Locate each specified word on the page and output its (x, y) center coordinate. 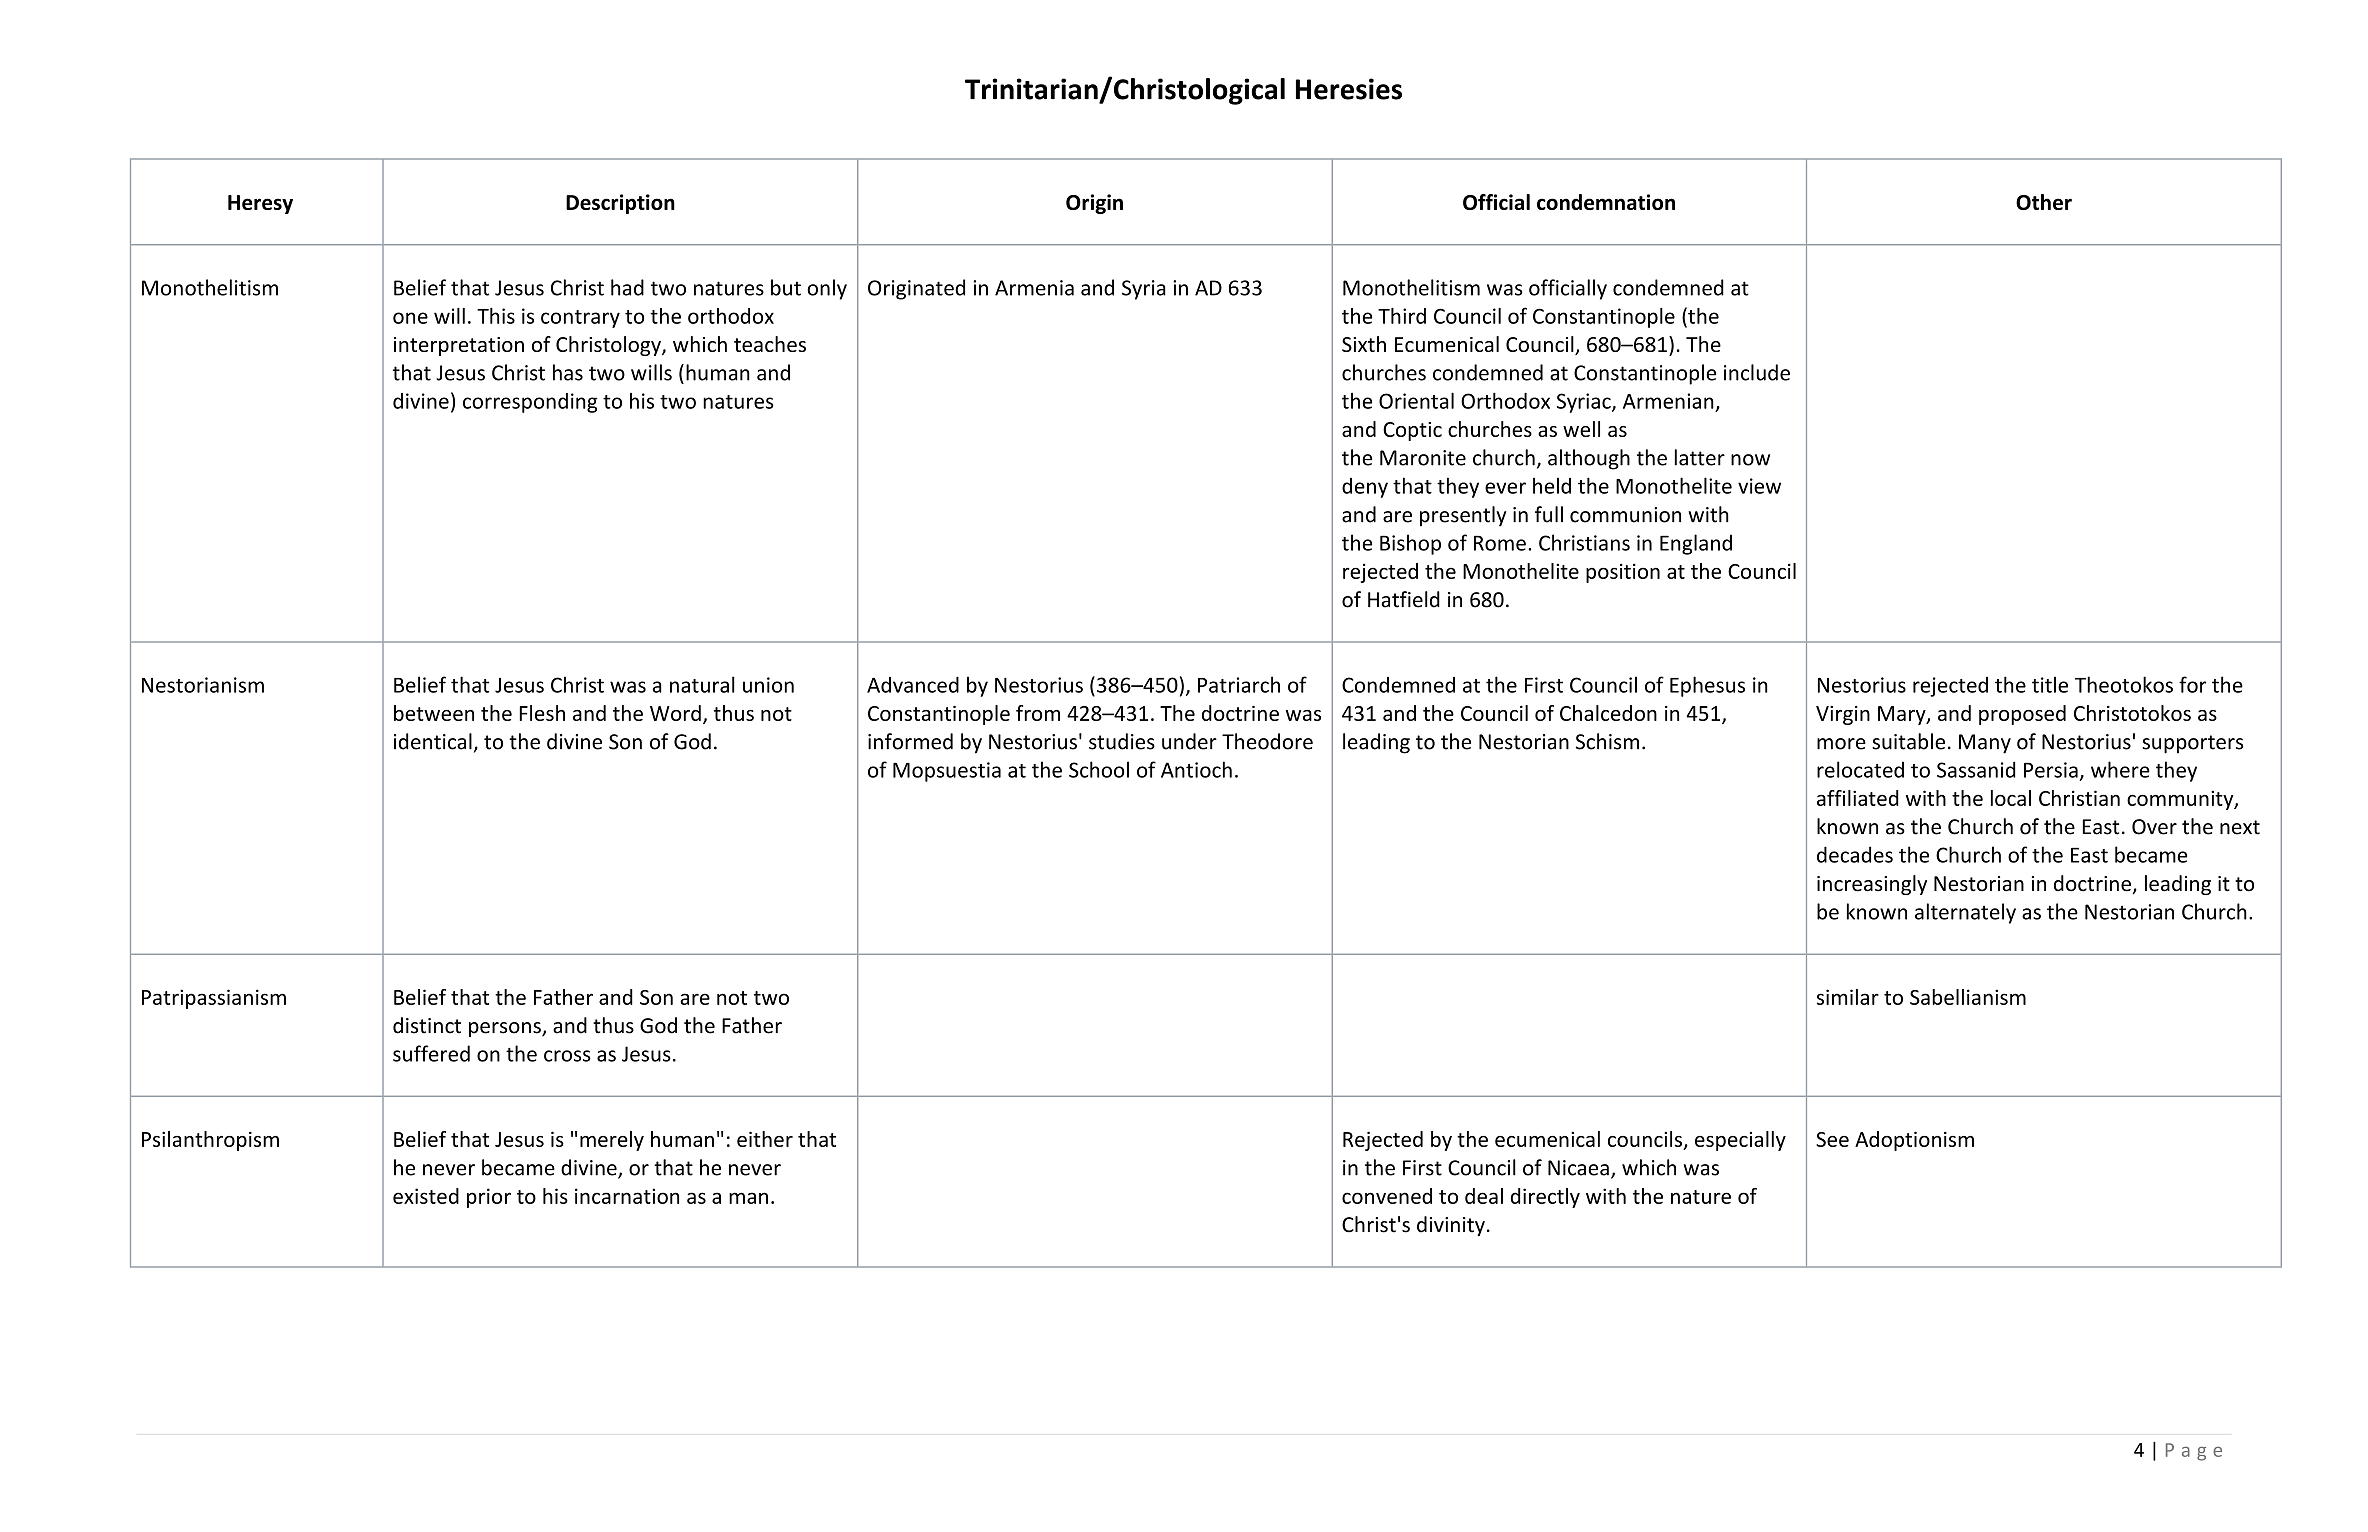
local (2011, 798)
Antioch (1196, 769)
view (1759, 486)
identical (433, 741)
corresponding (530, 403)
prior (489, 1198)
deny (1365, 488)
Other (2044, 202)
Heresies (1349, 89)
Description (620, 204)
